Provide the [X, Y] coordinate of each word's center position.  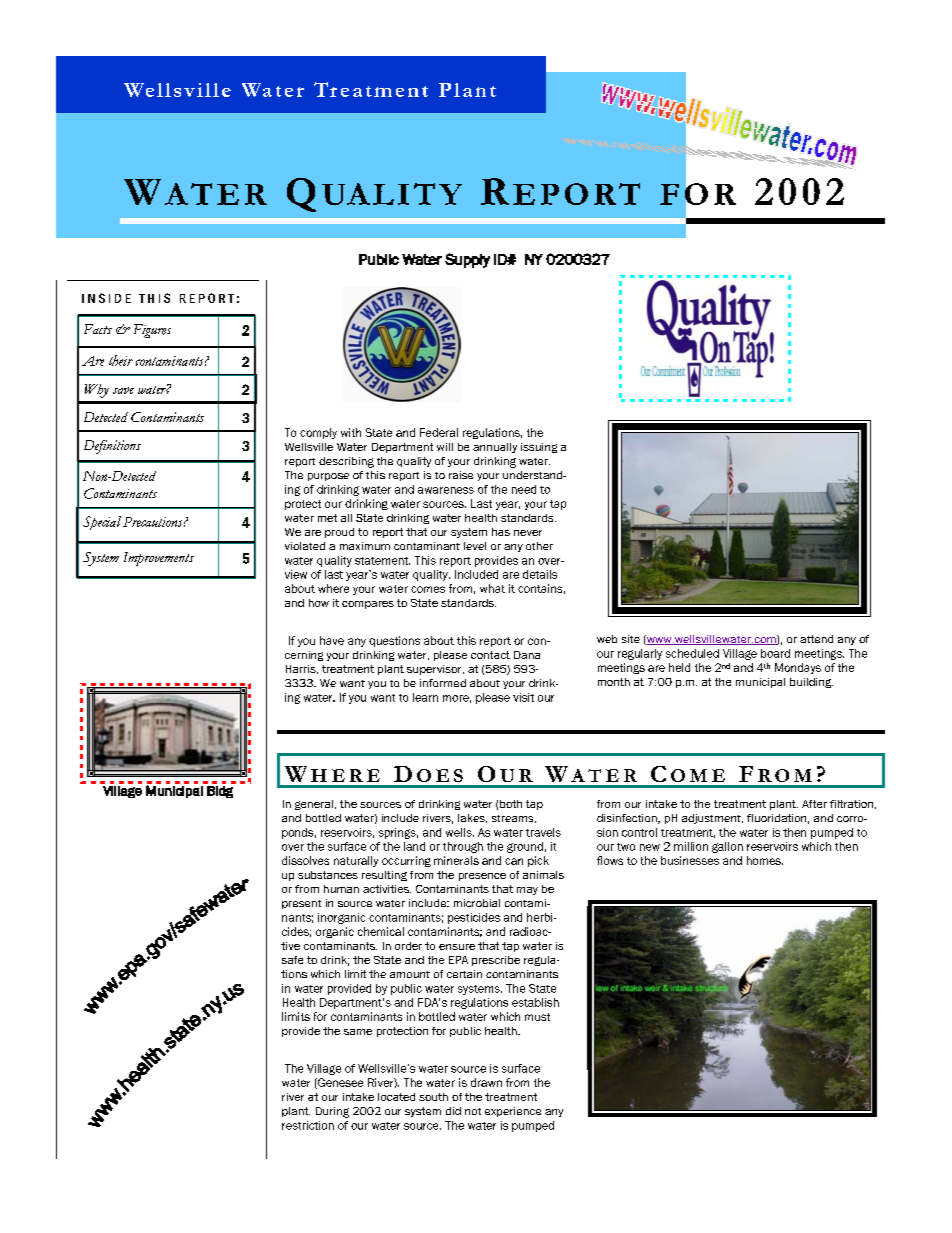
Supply [467, 260]
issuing [539, 448]
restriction [308, 1125]
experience [513, 1112]
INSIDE [106, 298]
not [473, 1111]
